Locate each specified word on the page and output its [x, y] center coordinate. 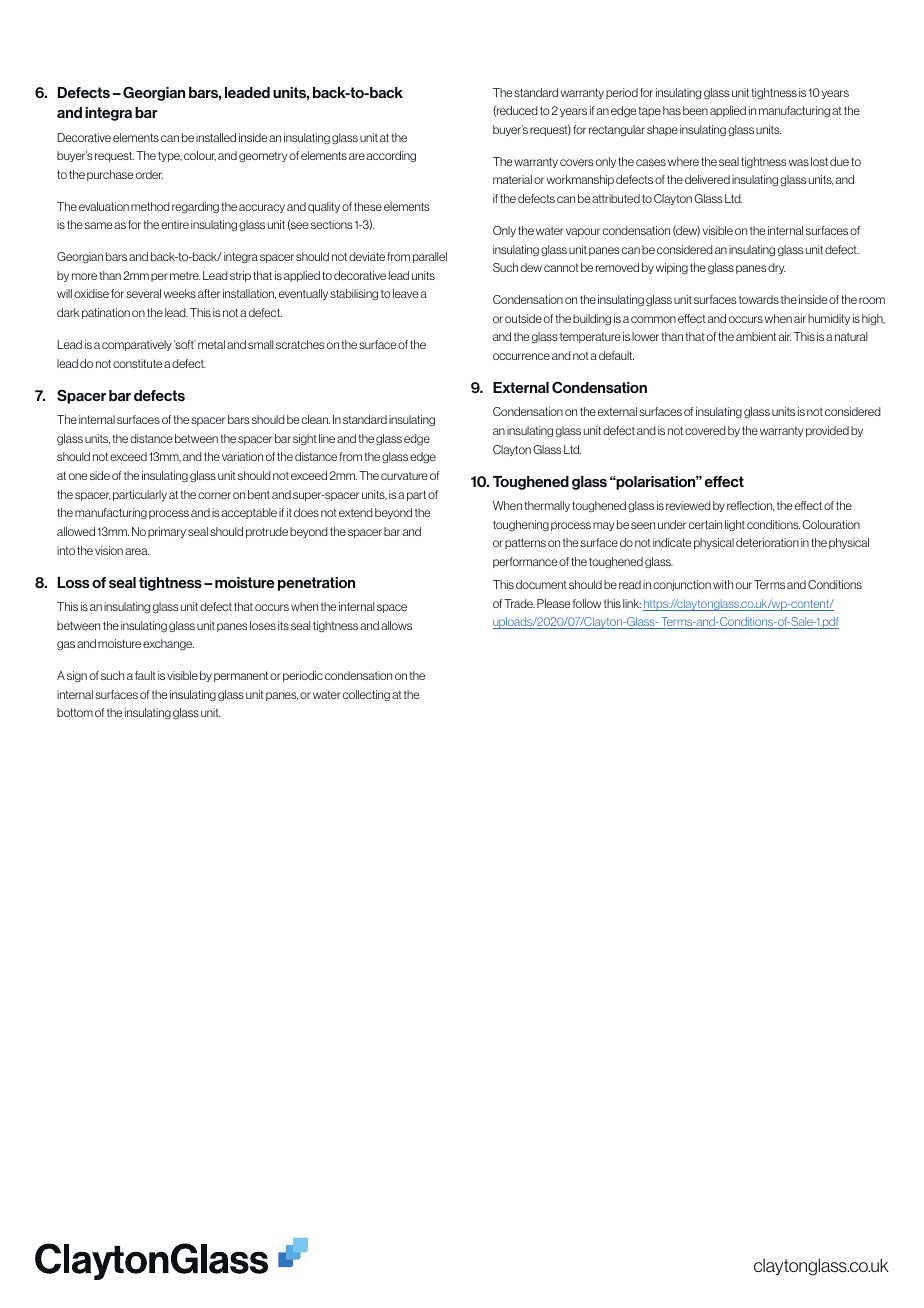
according [391, 156]
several [143, 293]
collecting [366, 695]
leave [405, 293]
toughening [521, 526]
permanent [241, 676]
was [799, 162]
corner [214, 495]
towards [759, 299]
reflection [751, 506]
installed [216, 137]
